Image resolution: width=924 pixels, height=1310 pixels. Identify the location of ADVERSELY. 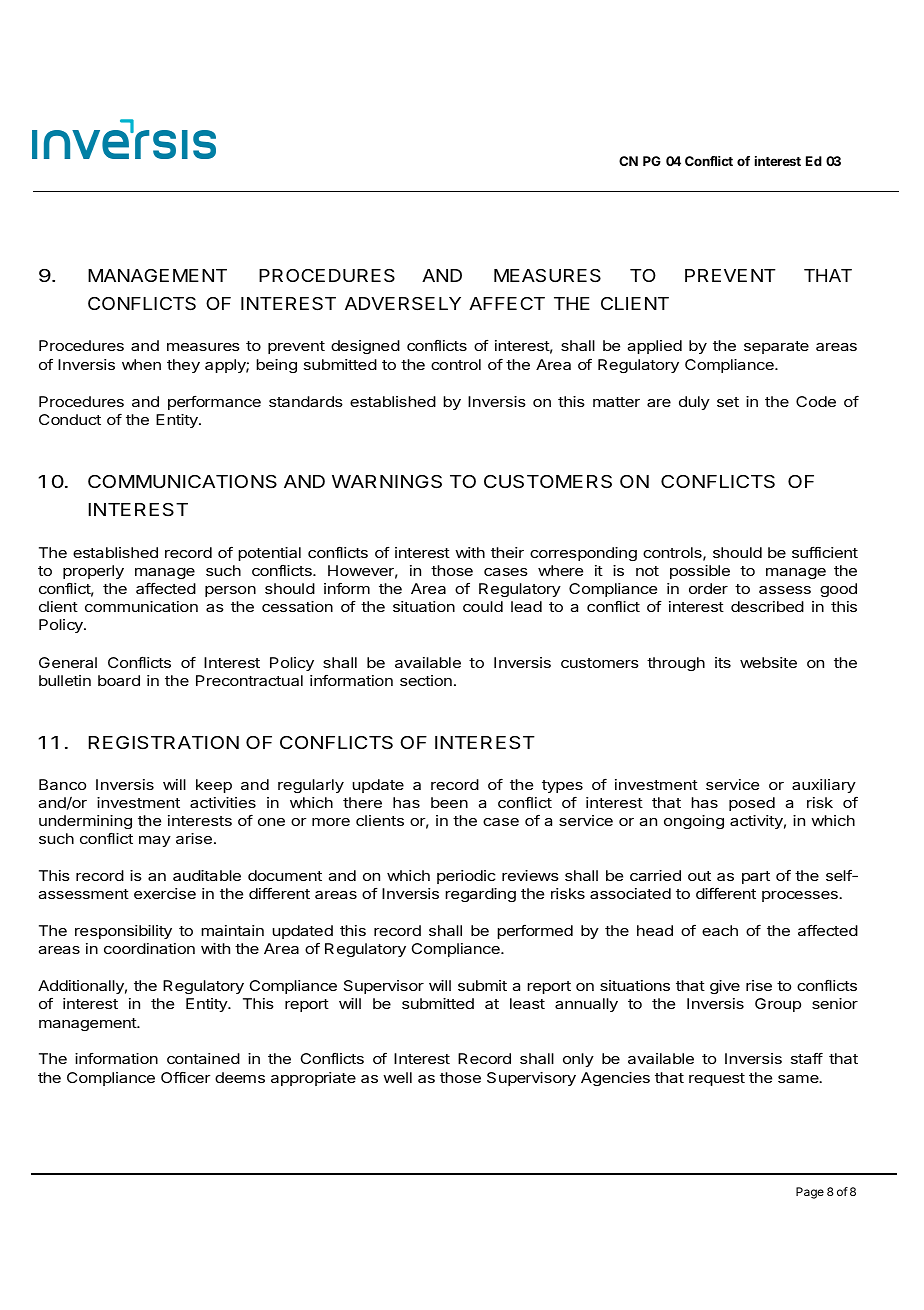
(403, 304).
